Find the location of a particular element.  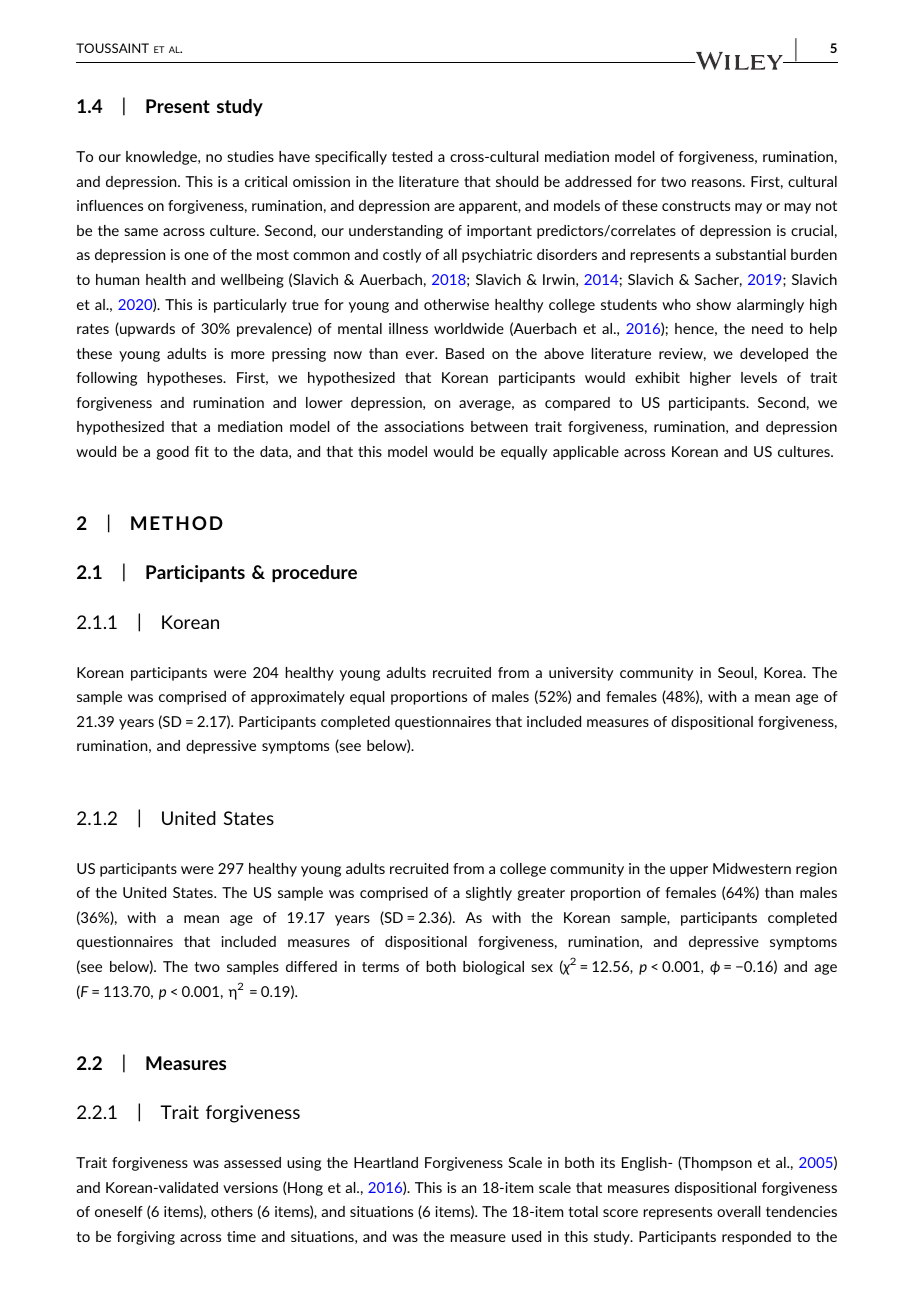

associations is located at coordinates (424, 426).
